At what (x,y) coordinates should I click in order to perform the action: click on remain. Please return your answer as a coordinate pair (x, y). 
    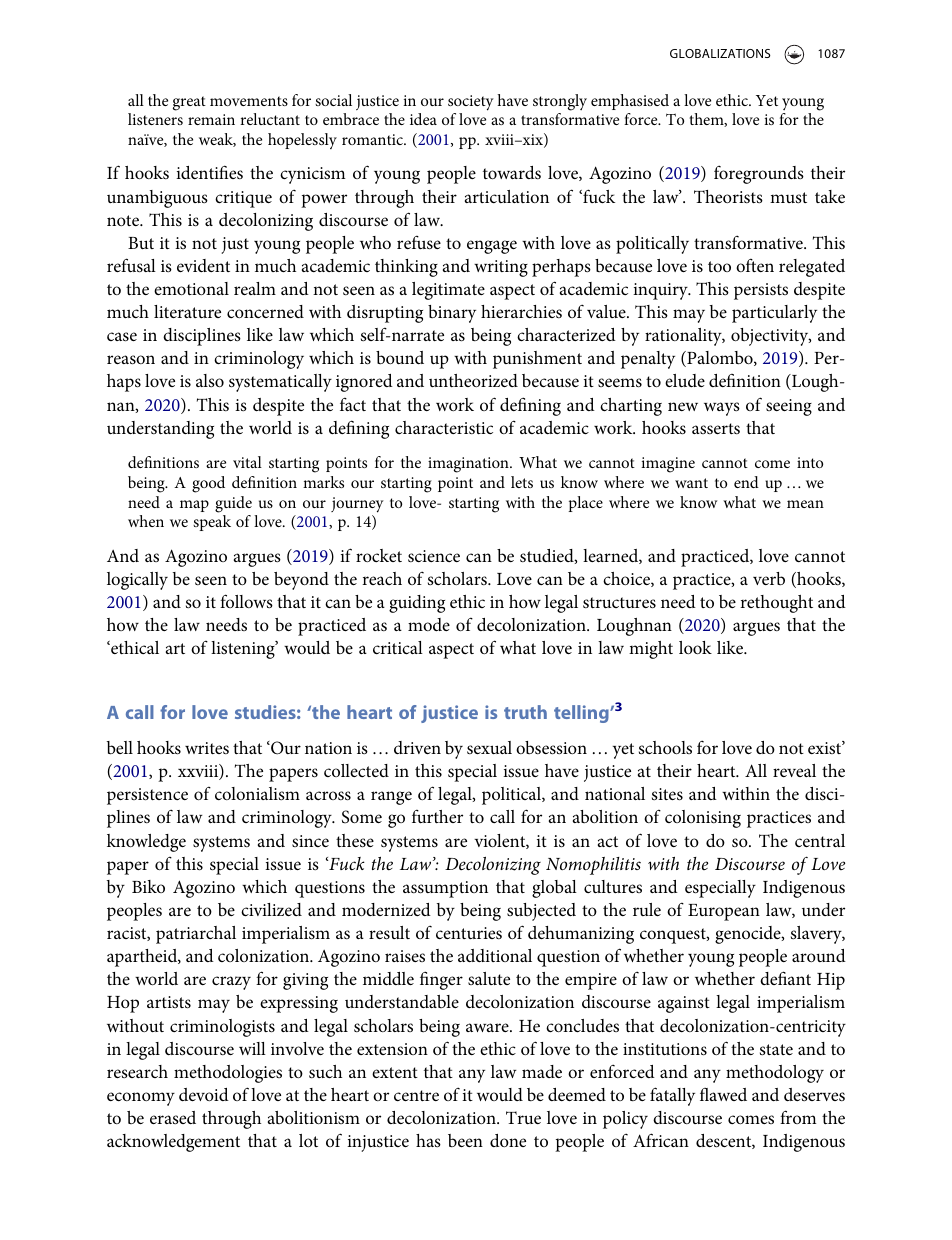
    Looking at the image, I should click on (211, 119).
